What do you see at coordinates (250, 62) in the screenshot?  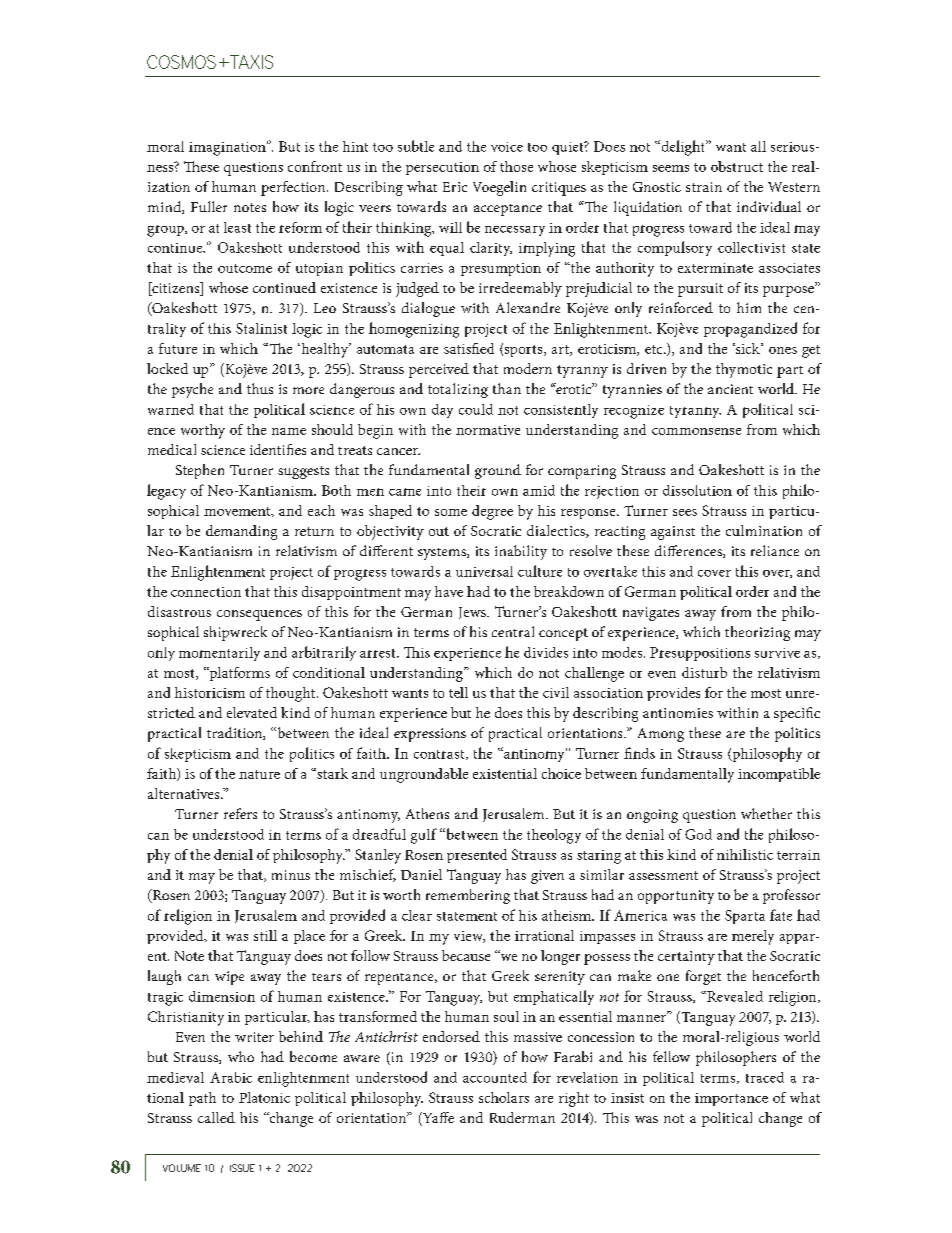 I see `TAXIS` at bounding box center [250, 62].
